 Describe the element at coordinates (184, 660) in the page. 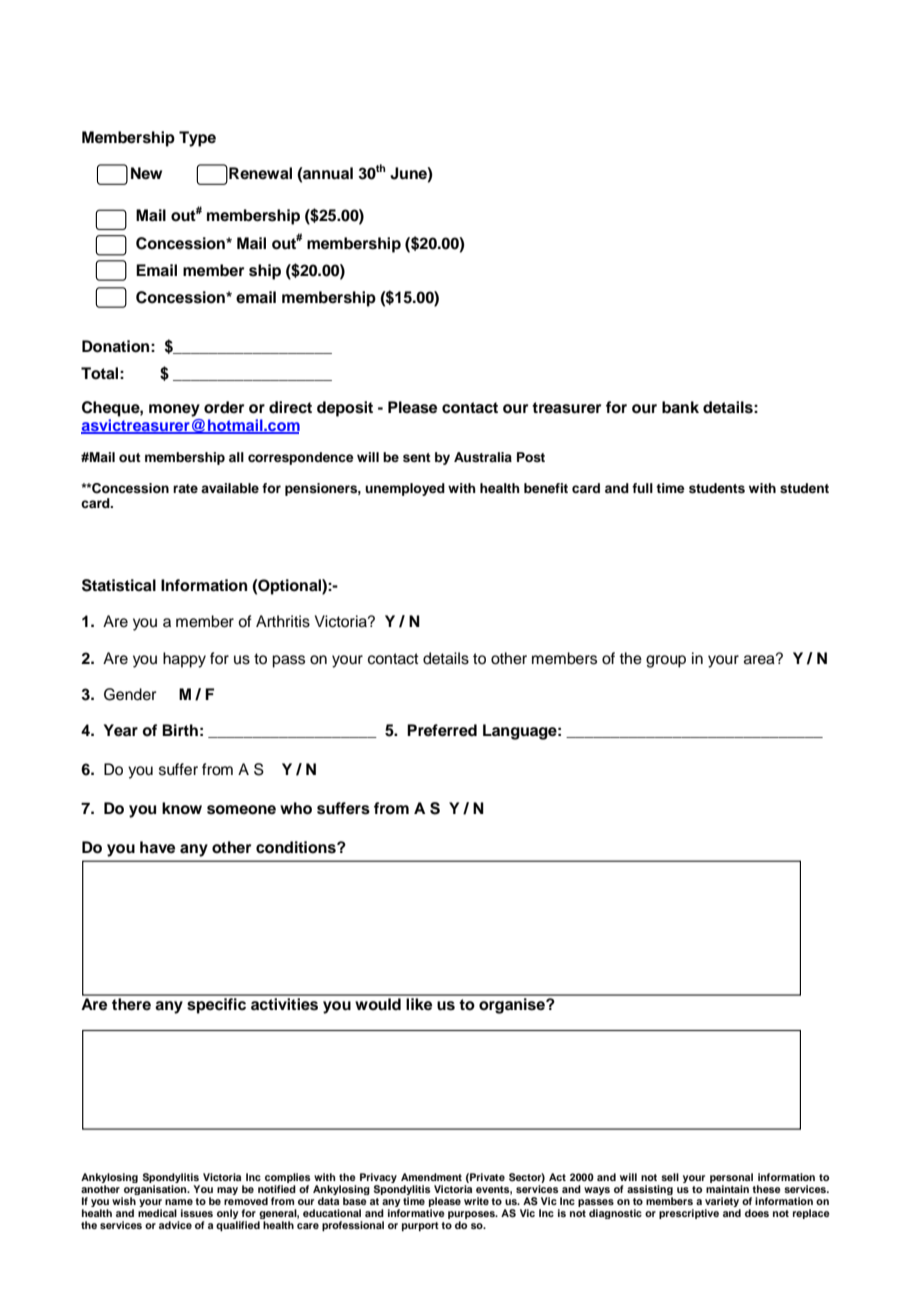

I see `happy` at that location.
